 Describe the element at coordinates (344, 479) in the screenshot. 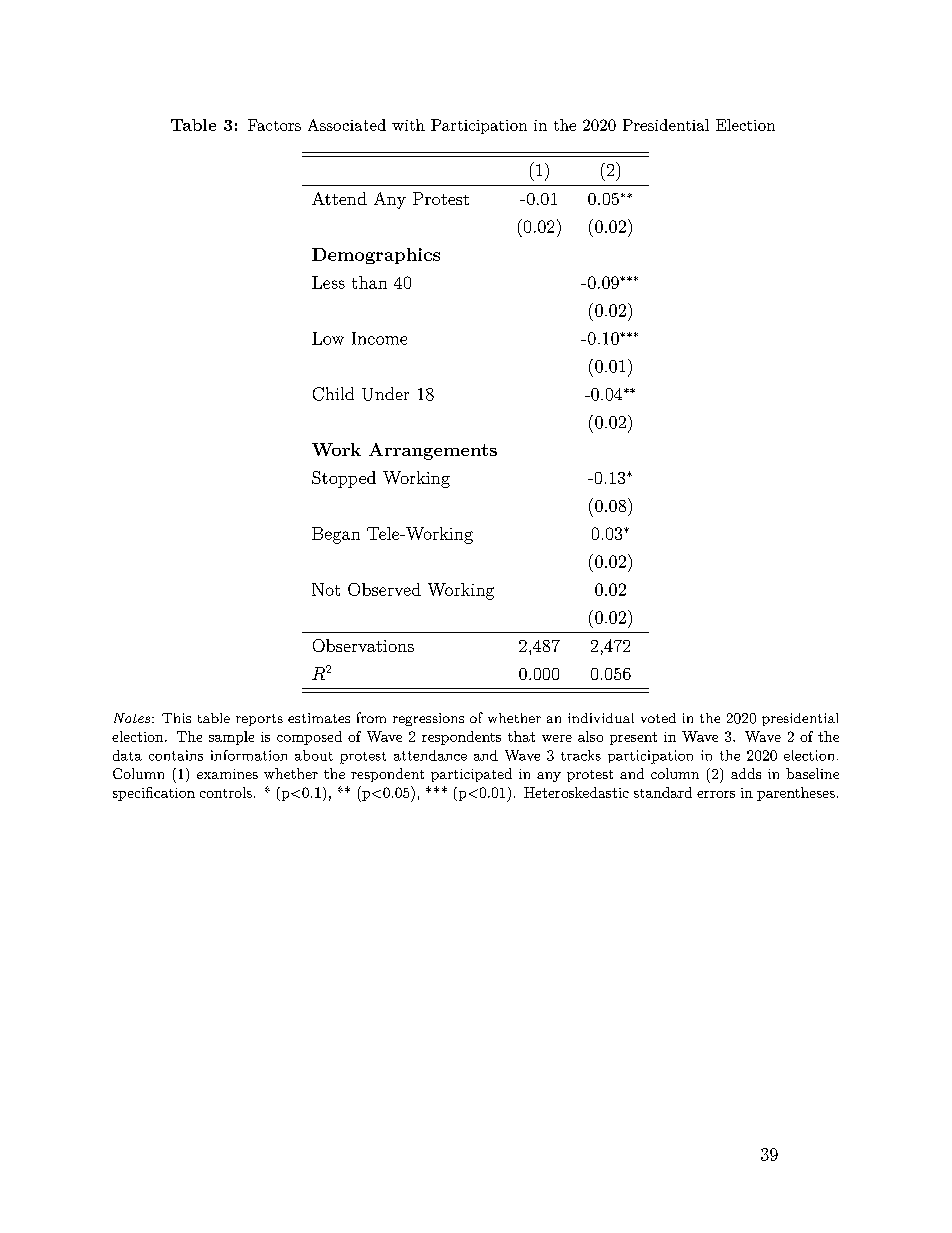

I see `Stopped` at that location.
